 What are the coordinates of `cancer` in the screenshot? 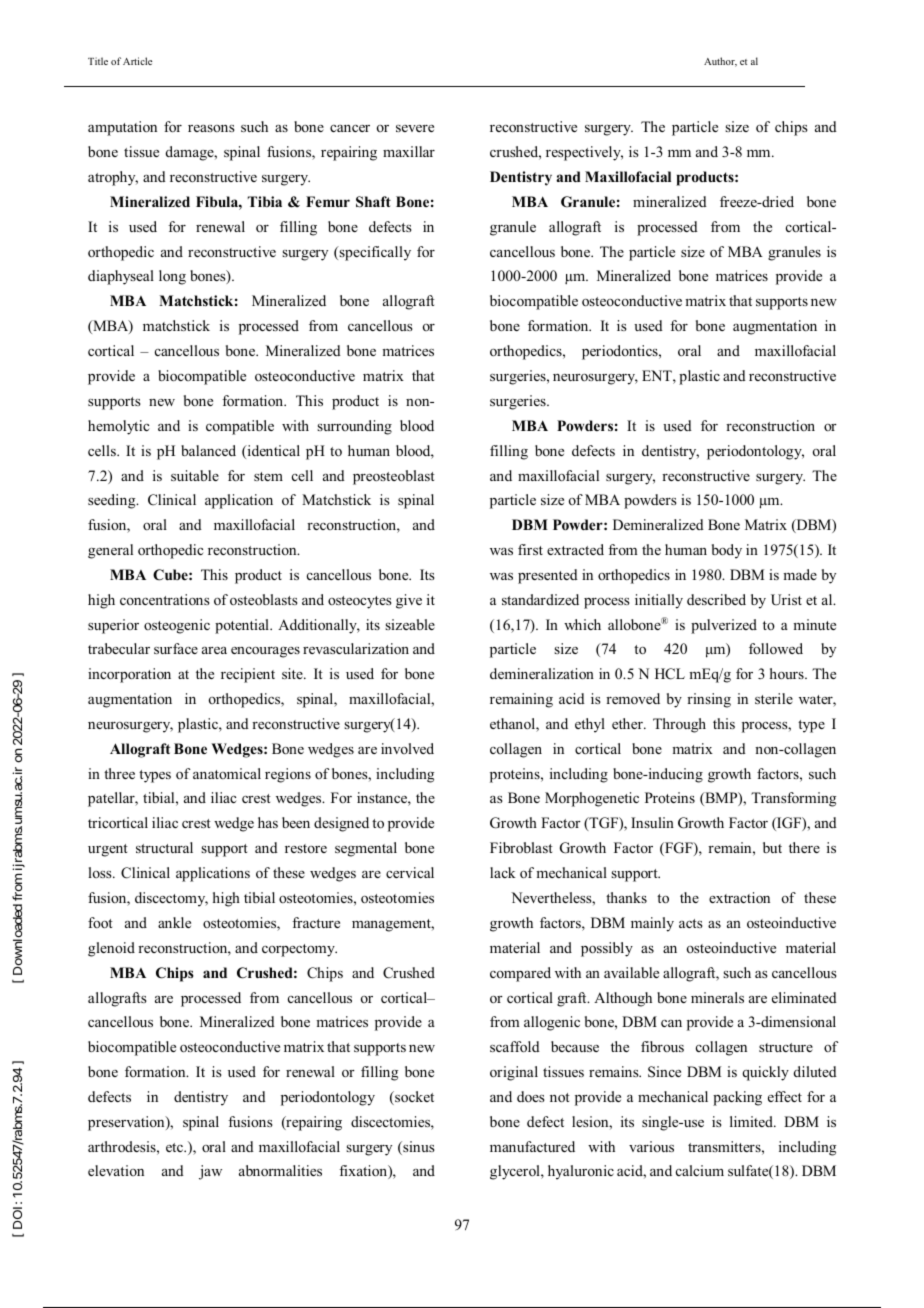 It's located at (350, 128).
